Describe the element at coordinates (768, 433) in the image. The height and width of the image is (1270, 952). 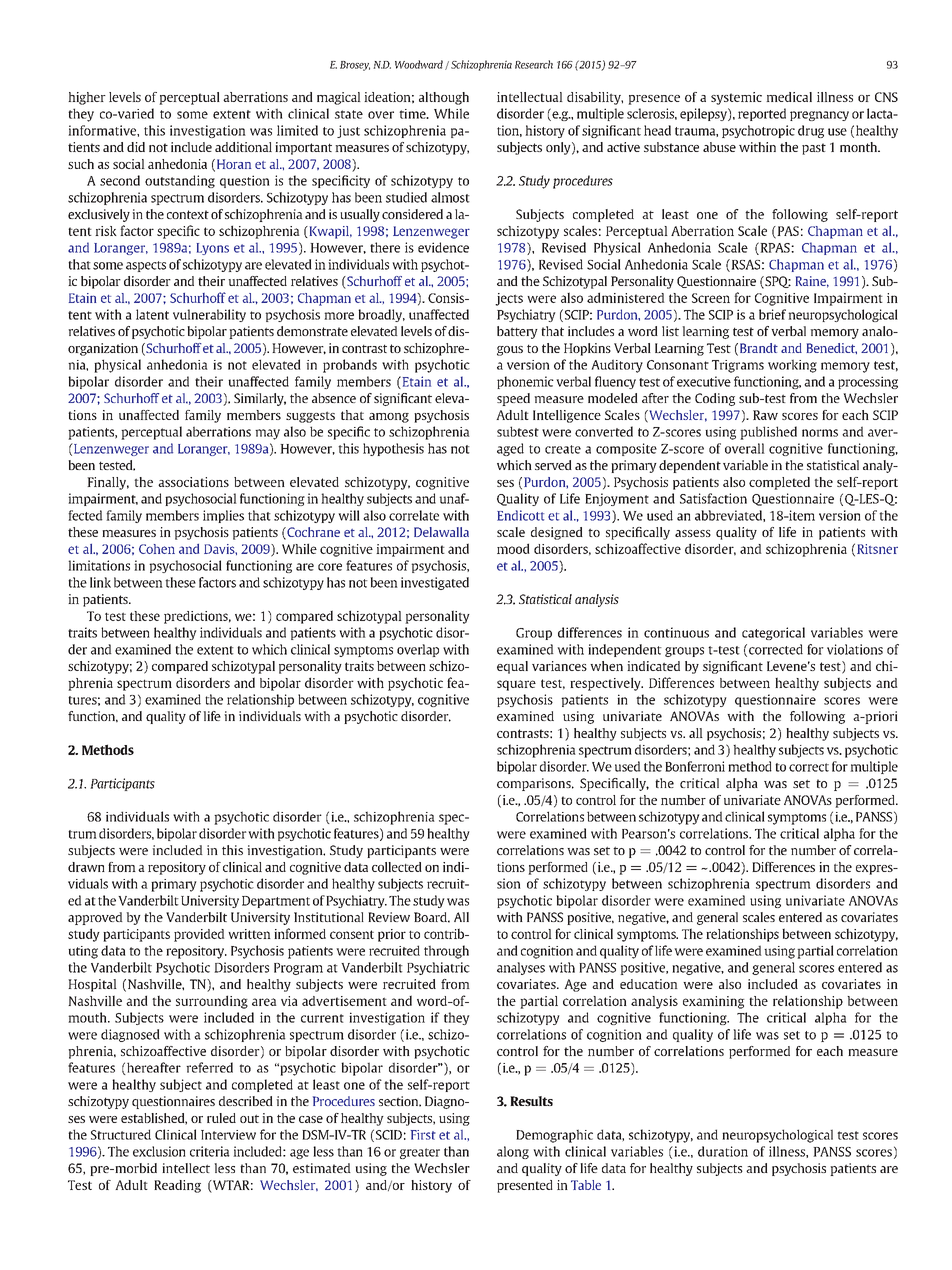
I see `published` at that location.
